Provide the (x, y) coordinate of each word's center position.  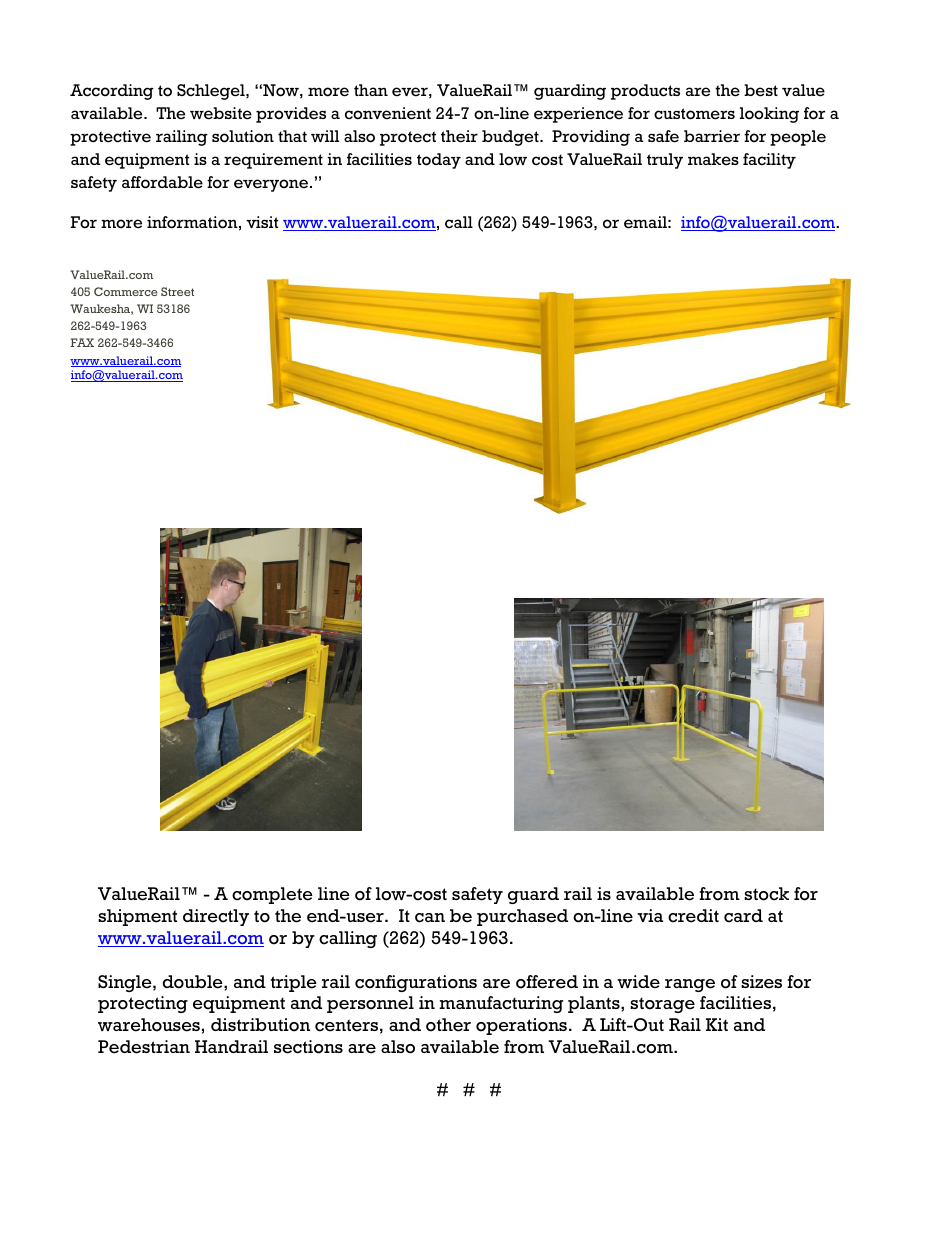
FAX (82, 342)
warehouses (149, 1025)
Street (177, 291)
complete (272, 895)
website (221, 113)
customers (694, 114)
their (459, 136)
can (430, 918)
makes (713, 159)
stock (766, 894)
